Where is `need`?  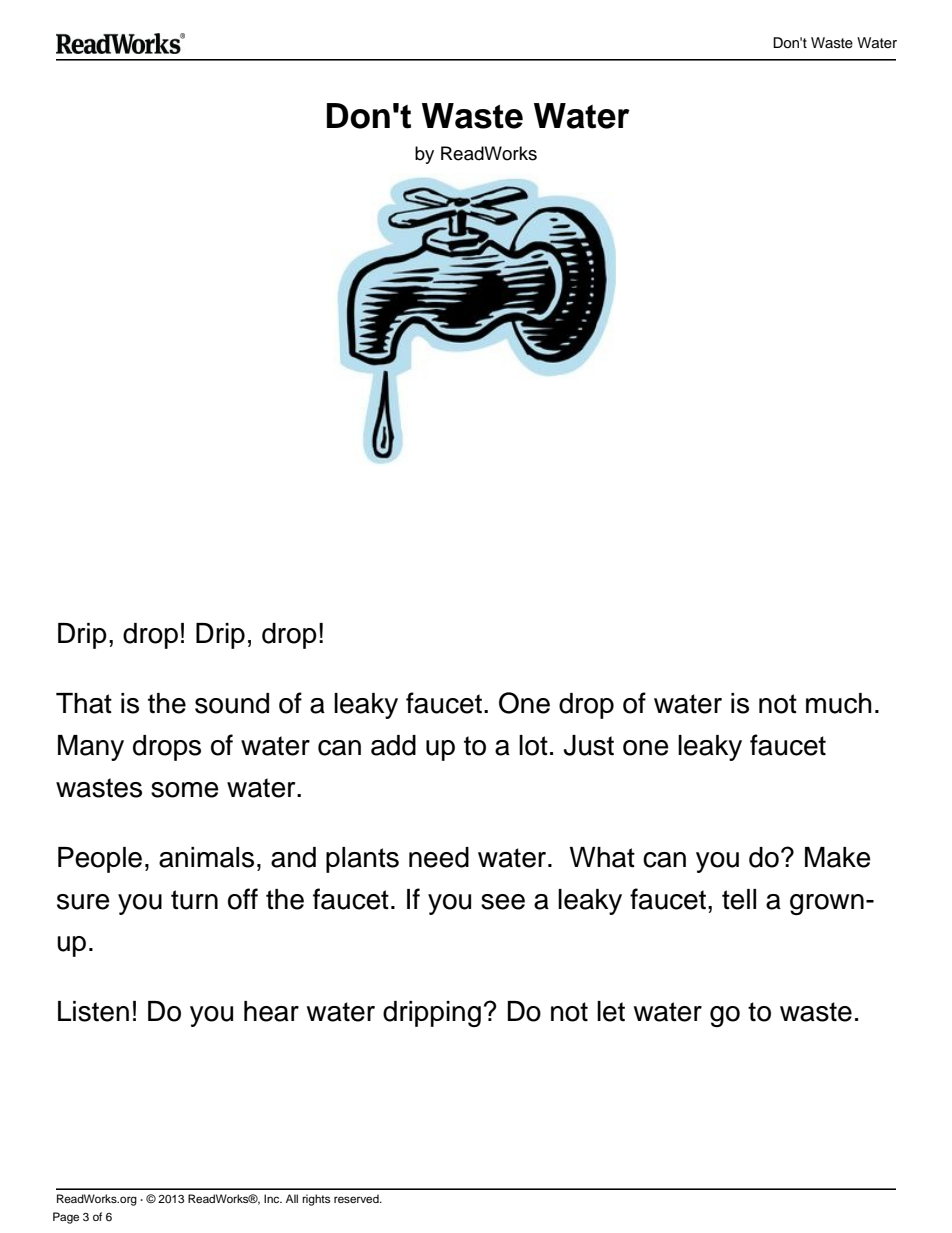 need is located at coordinates (439, 857).
